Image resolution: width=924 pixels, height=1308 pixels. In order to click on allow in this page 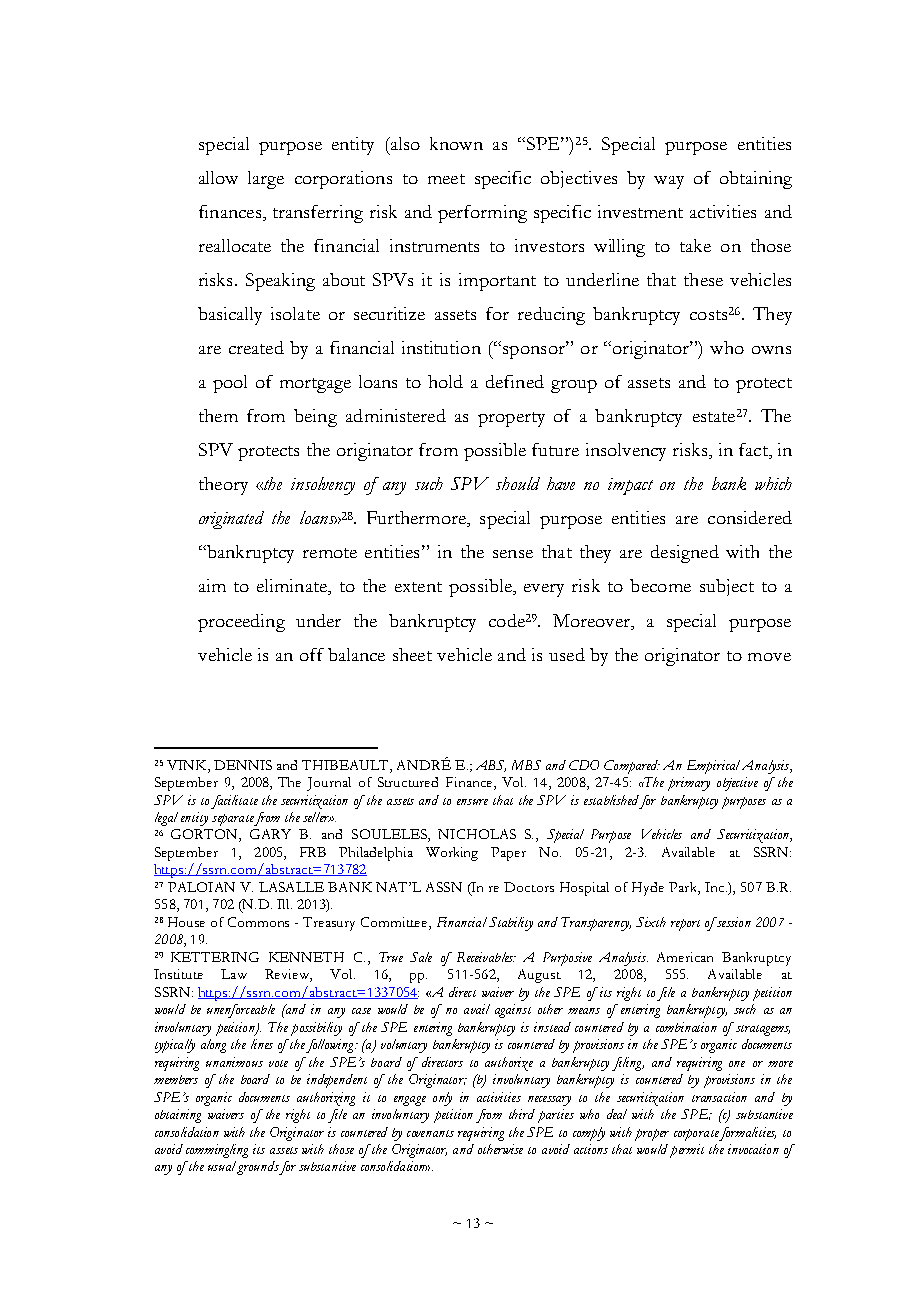, I will do `click(218, 177)`.
